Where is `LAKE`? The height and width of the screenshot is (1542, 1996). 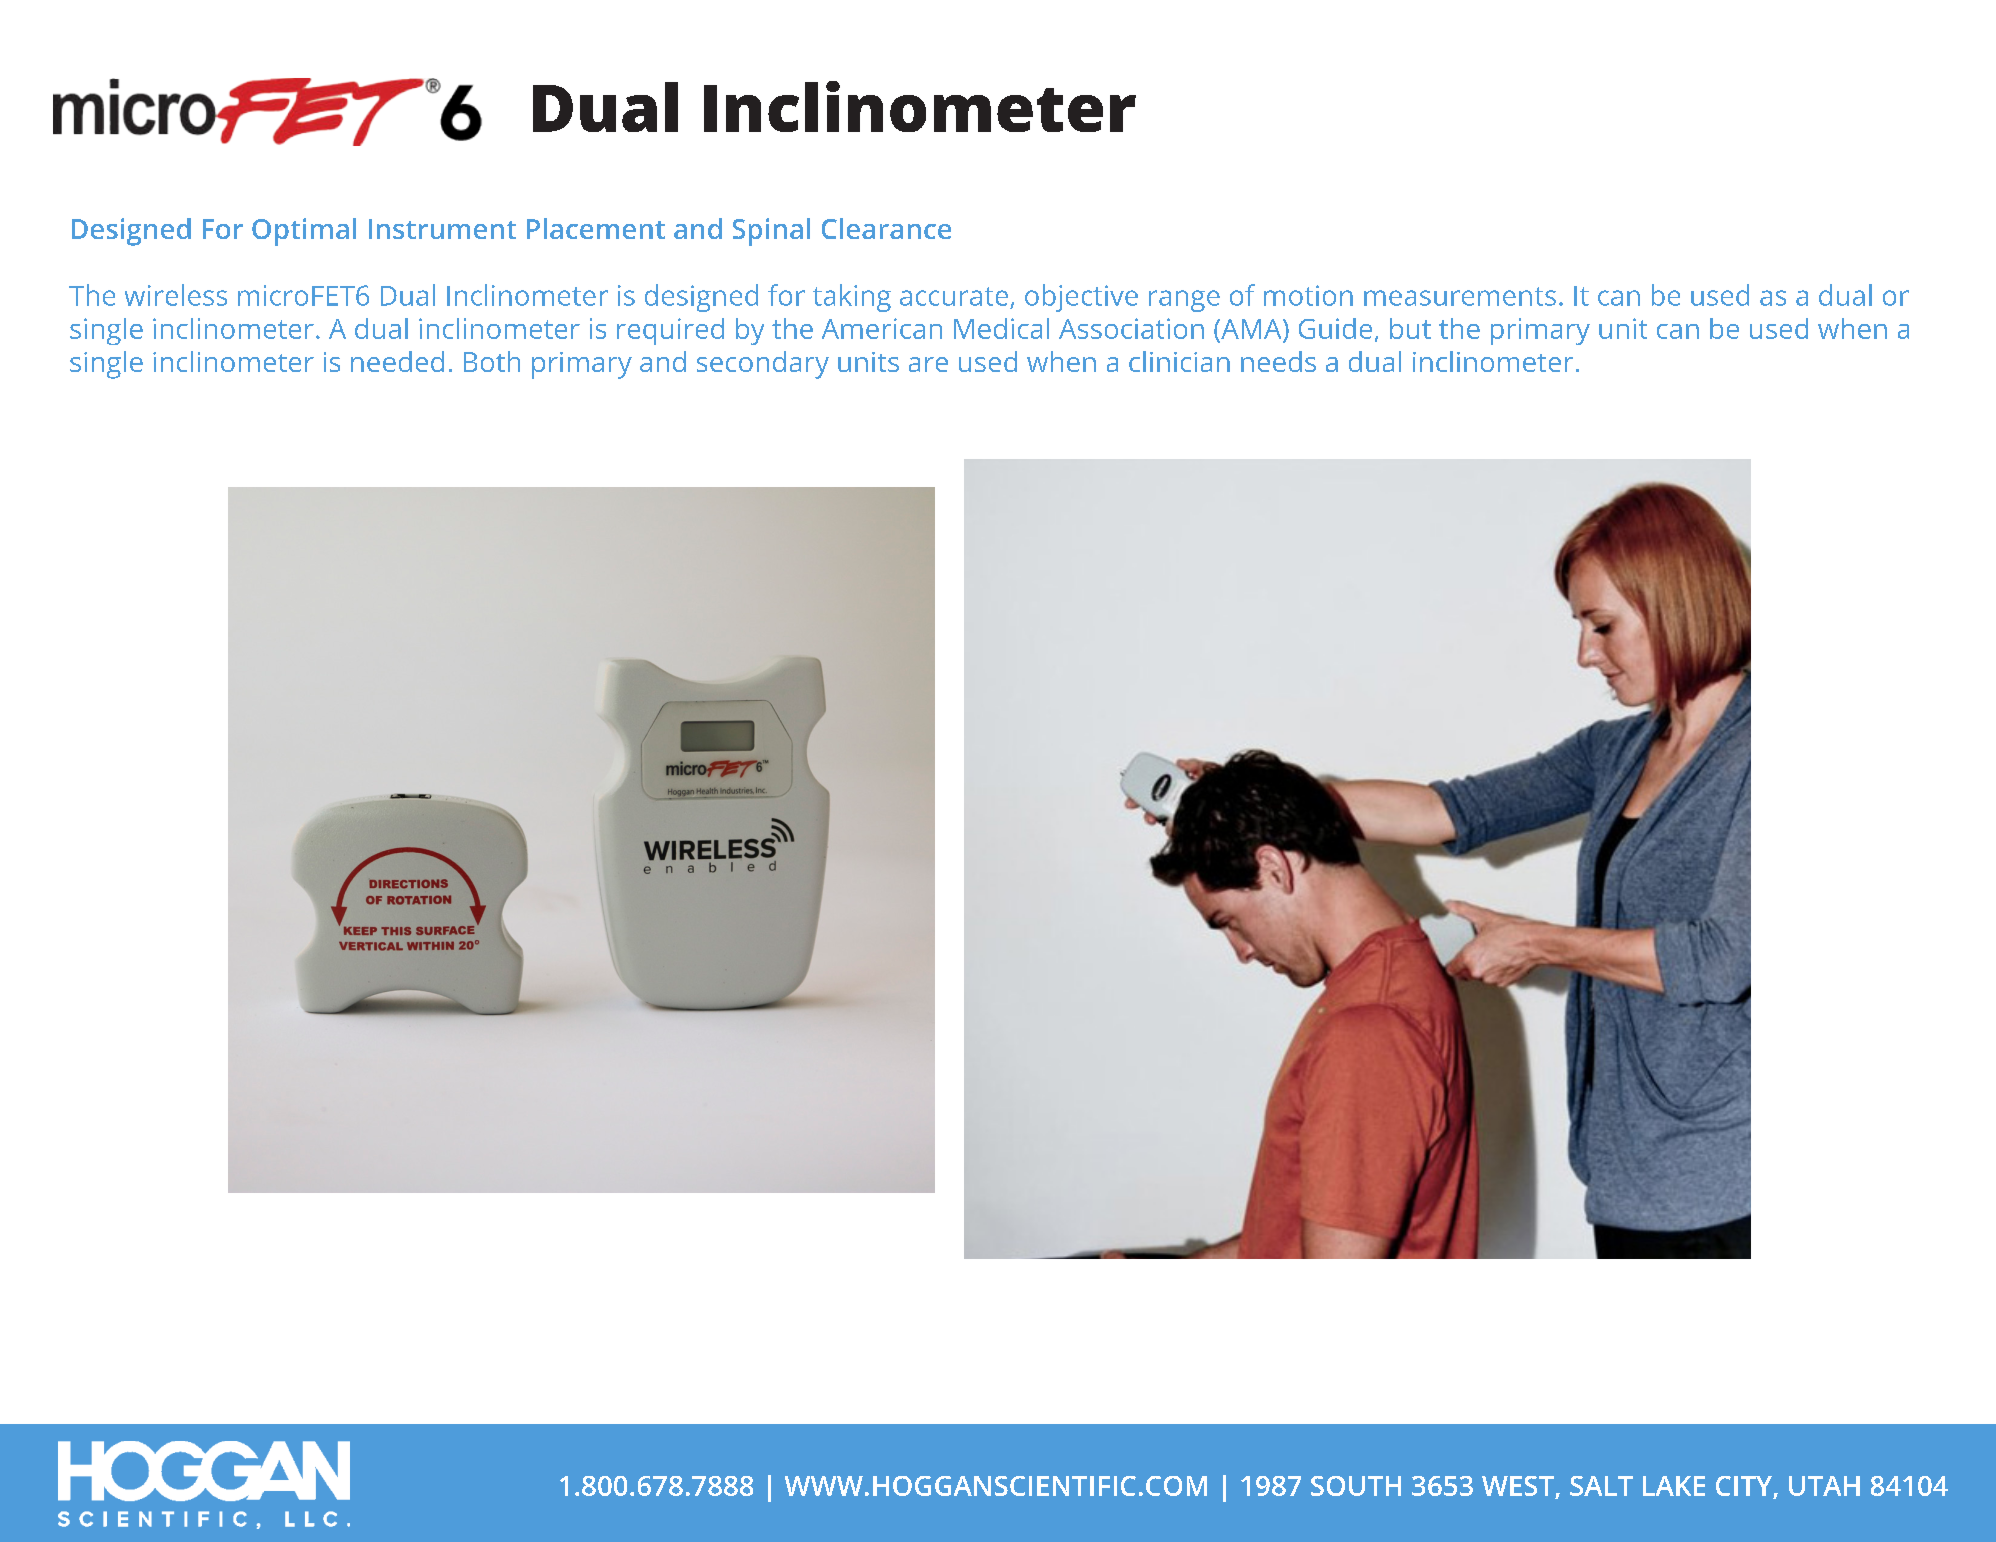 LAKE is located at coordinates (1674, 1486).
